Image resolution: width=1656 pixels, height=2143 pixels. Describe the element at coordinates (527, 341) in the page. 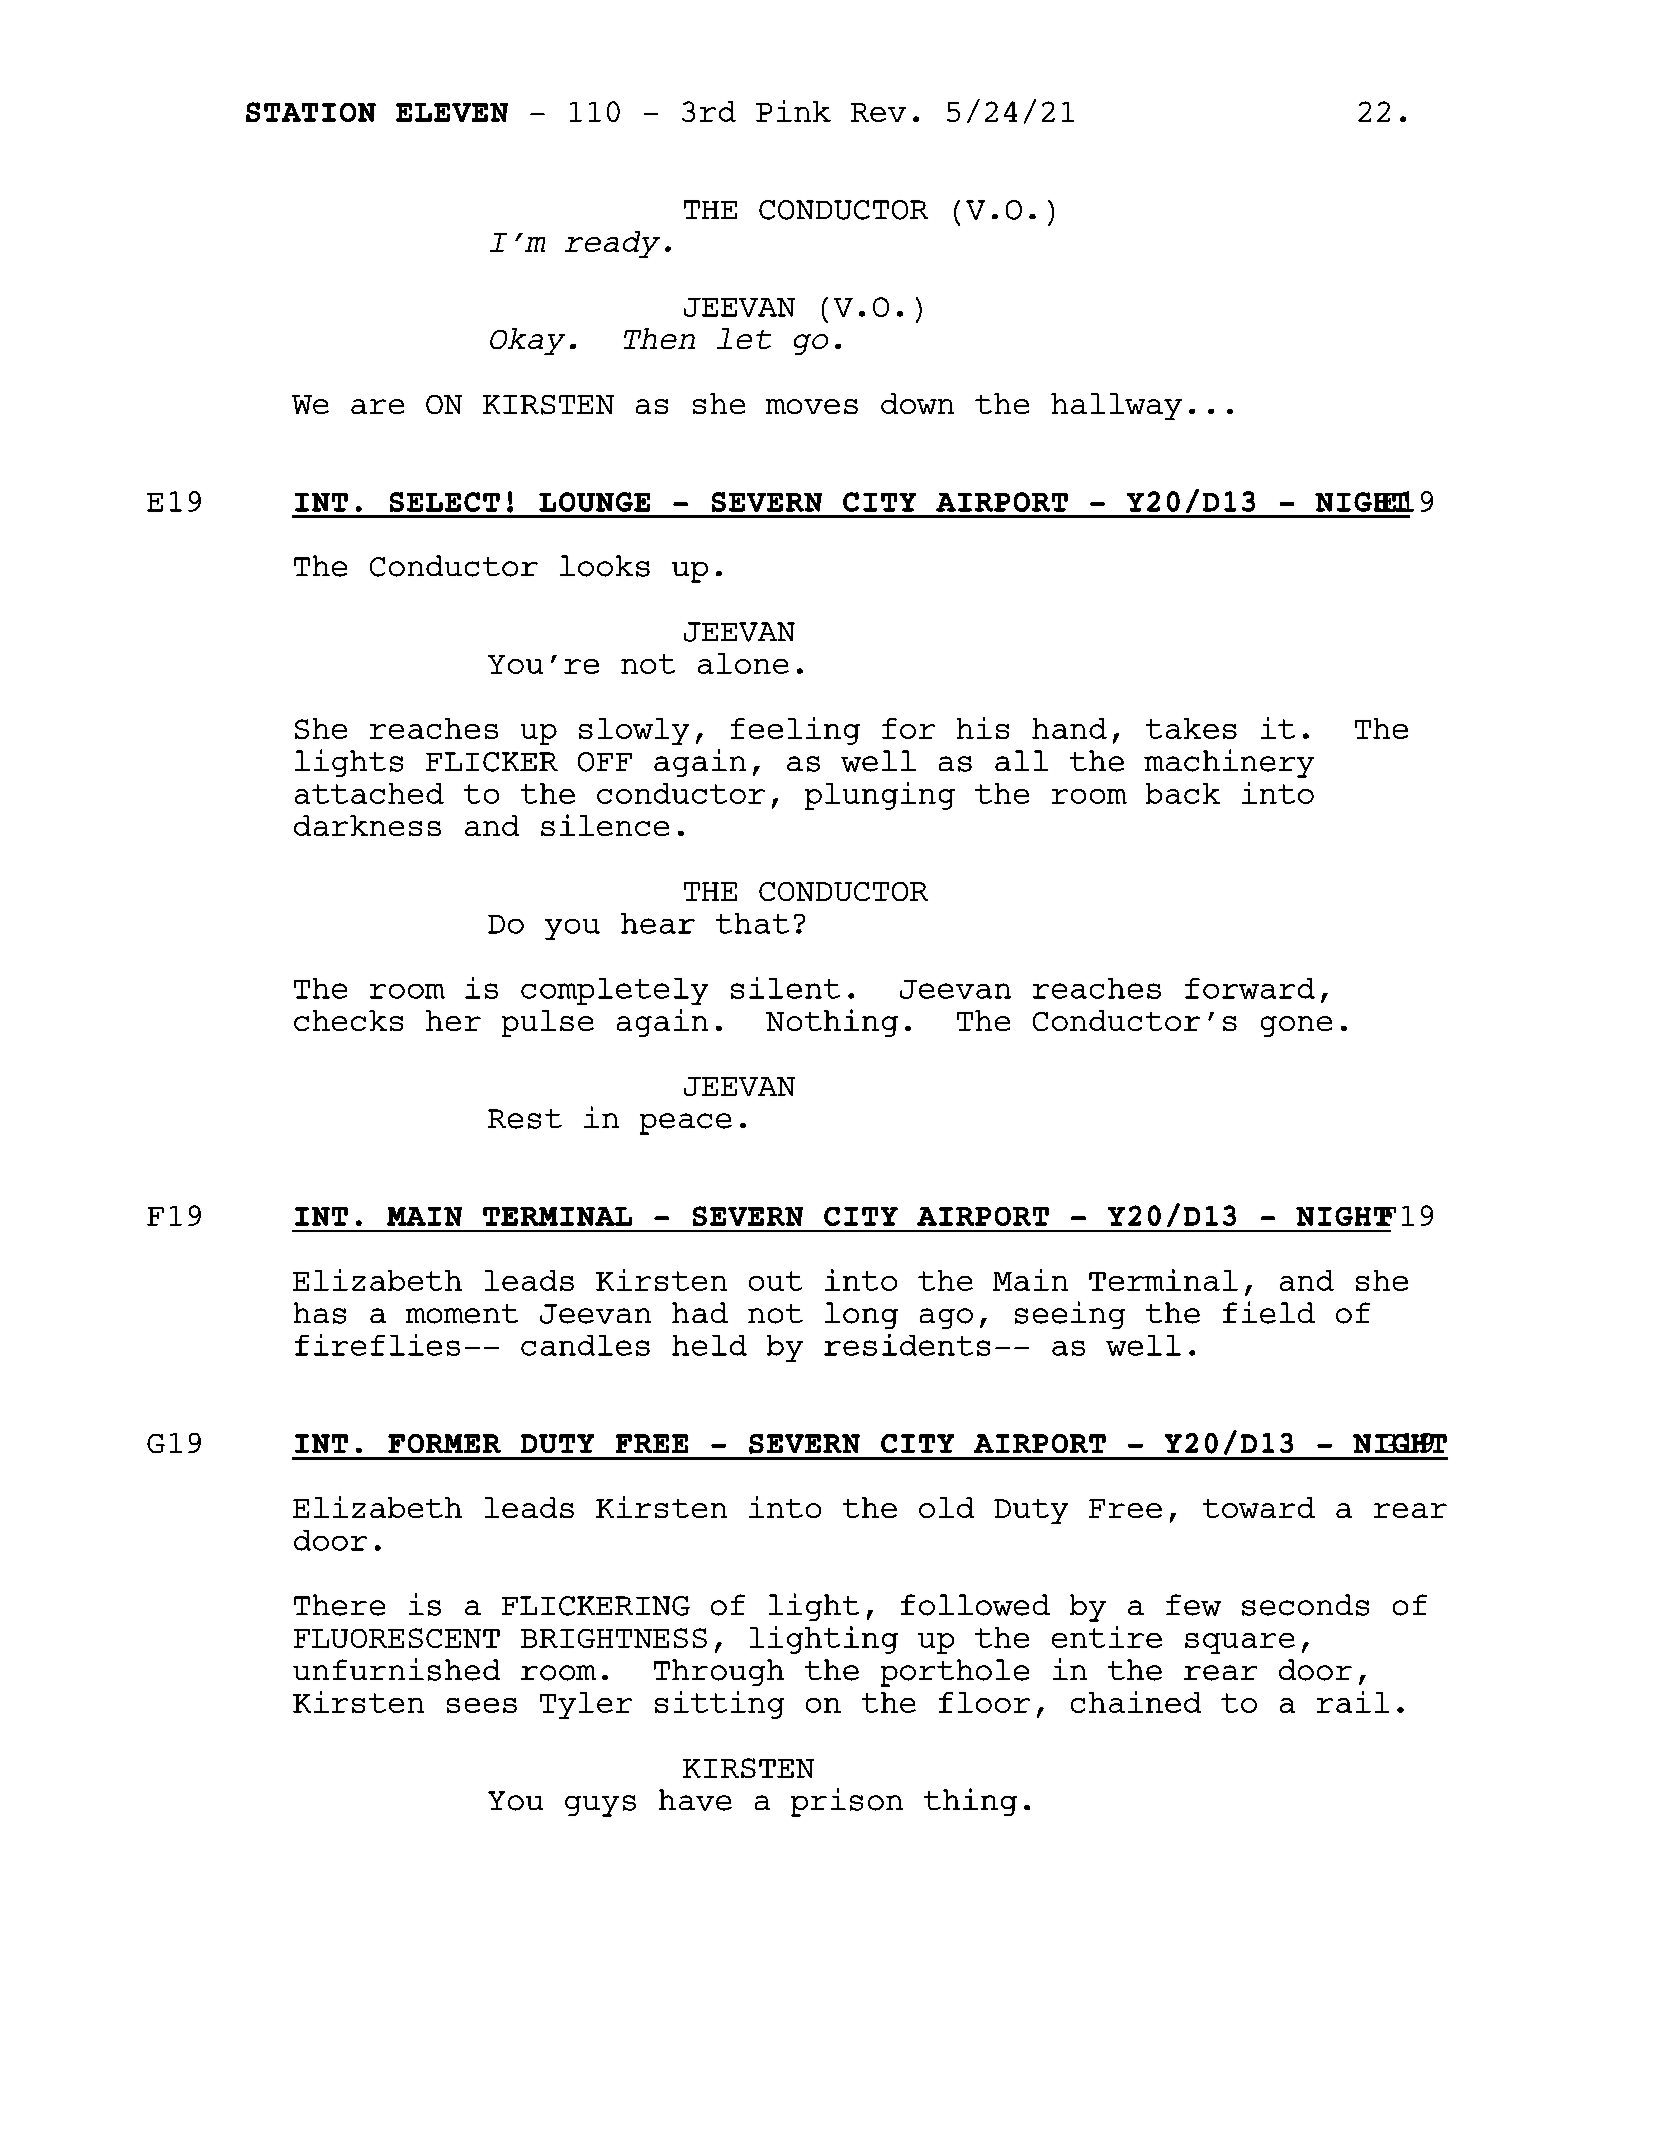

I see `Okay` at that location.
